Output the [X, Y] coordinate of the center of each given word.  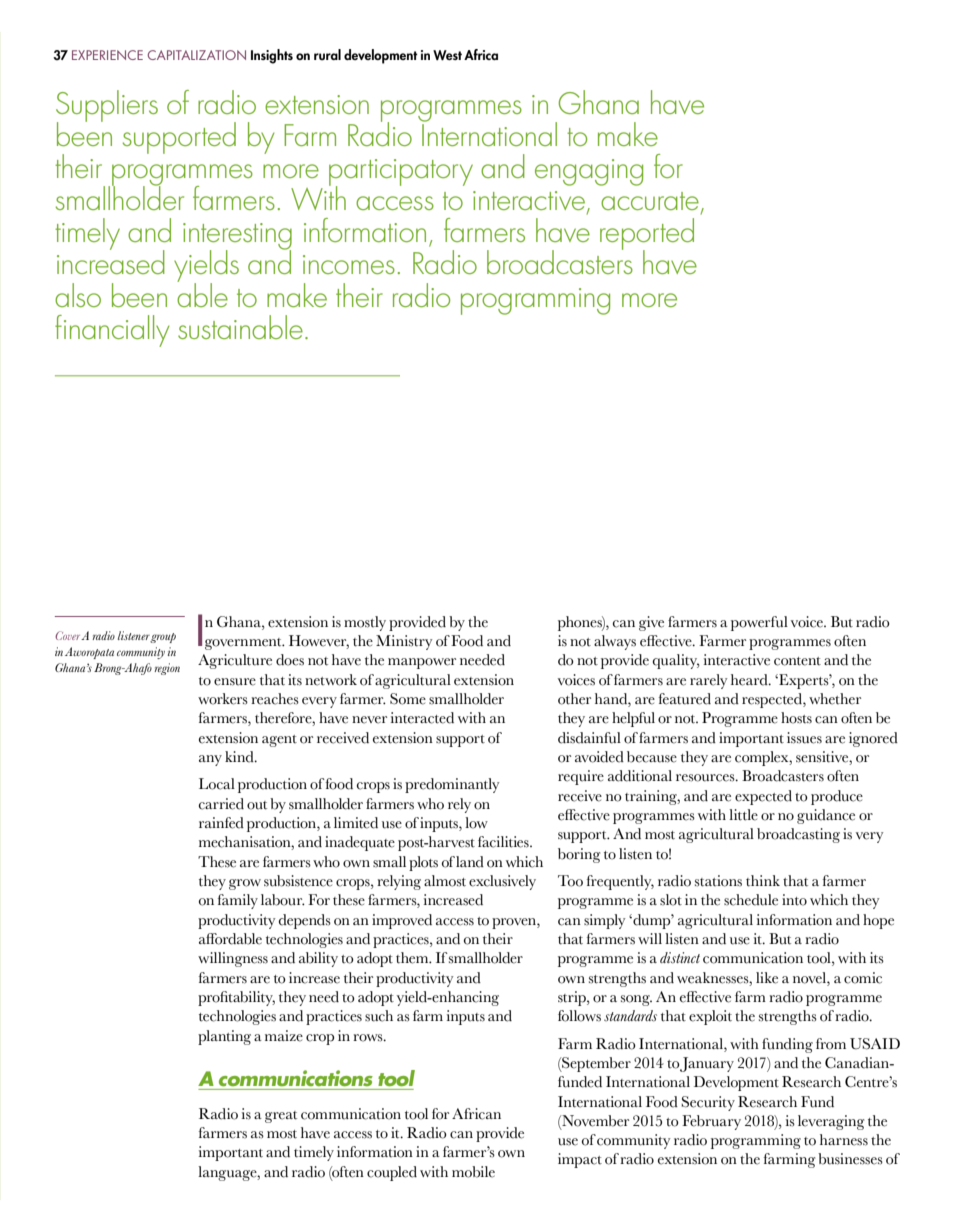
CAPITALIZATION [197, 55]
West [447, 55]
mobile [473, 1172]
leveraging [831, 1122]
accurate [650, 201]
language [228, 1173]
